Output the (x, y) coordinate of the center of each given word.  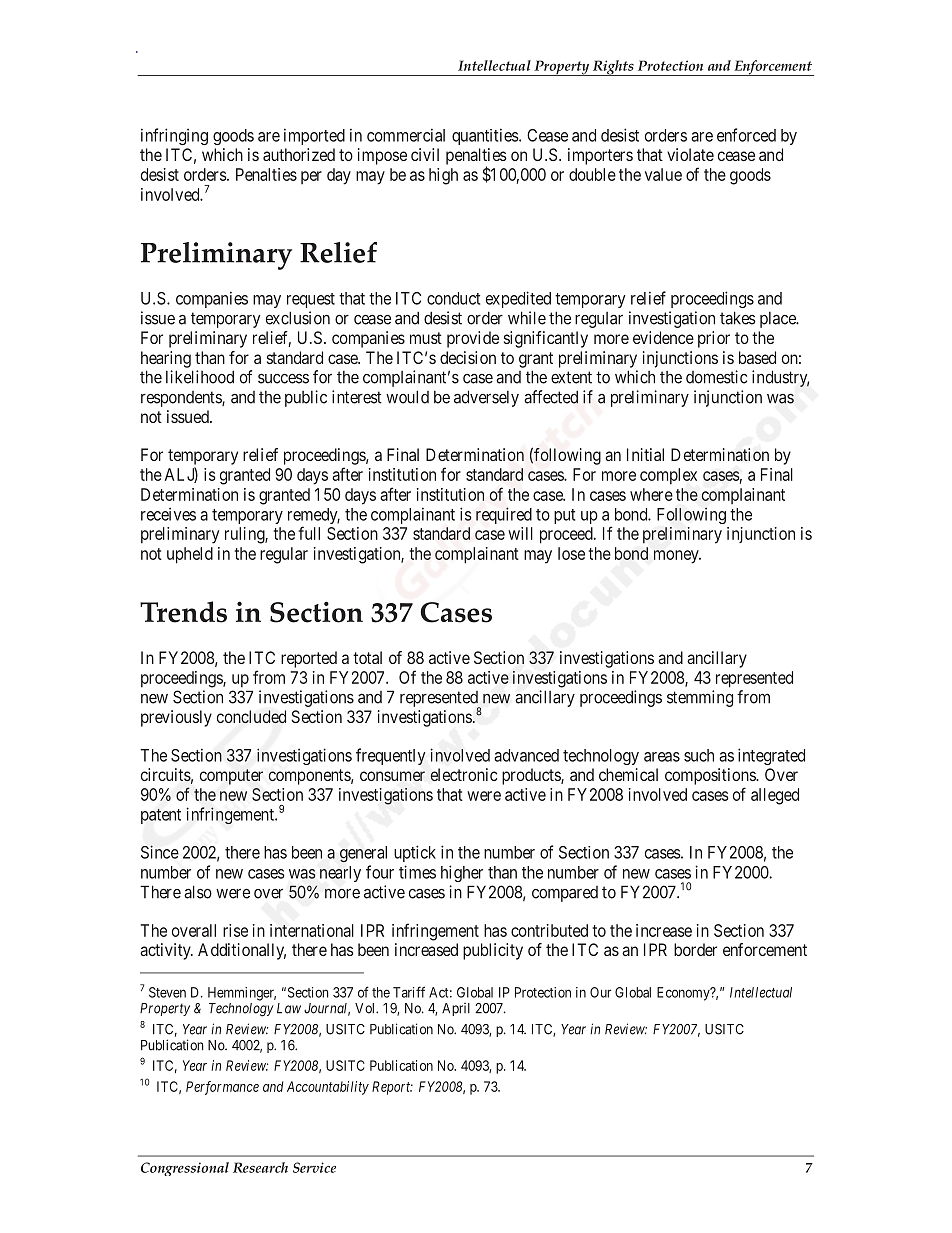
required (504, 515)
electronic (463, 774)
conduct (453, 298)
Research (260, 1167)
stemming (700, 698)
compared (565, 894)
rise (235, 930)
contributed (549, 930)
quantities (485, 136)
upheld (190, 555)
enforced (746, 135)
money (677, 557)
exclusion (298, 318)
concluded (251, 717)
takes (738, 318)
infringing (174, 136)
